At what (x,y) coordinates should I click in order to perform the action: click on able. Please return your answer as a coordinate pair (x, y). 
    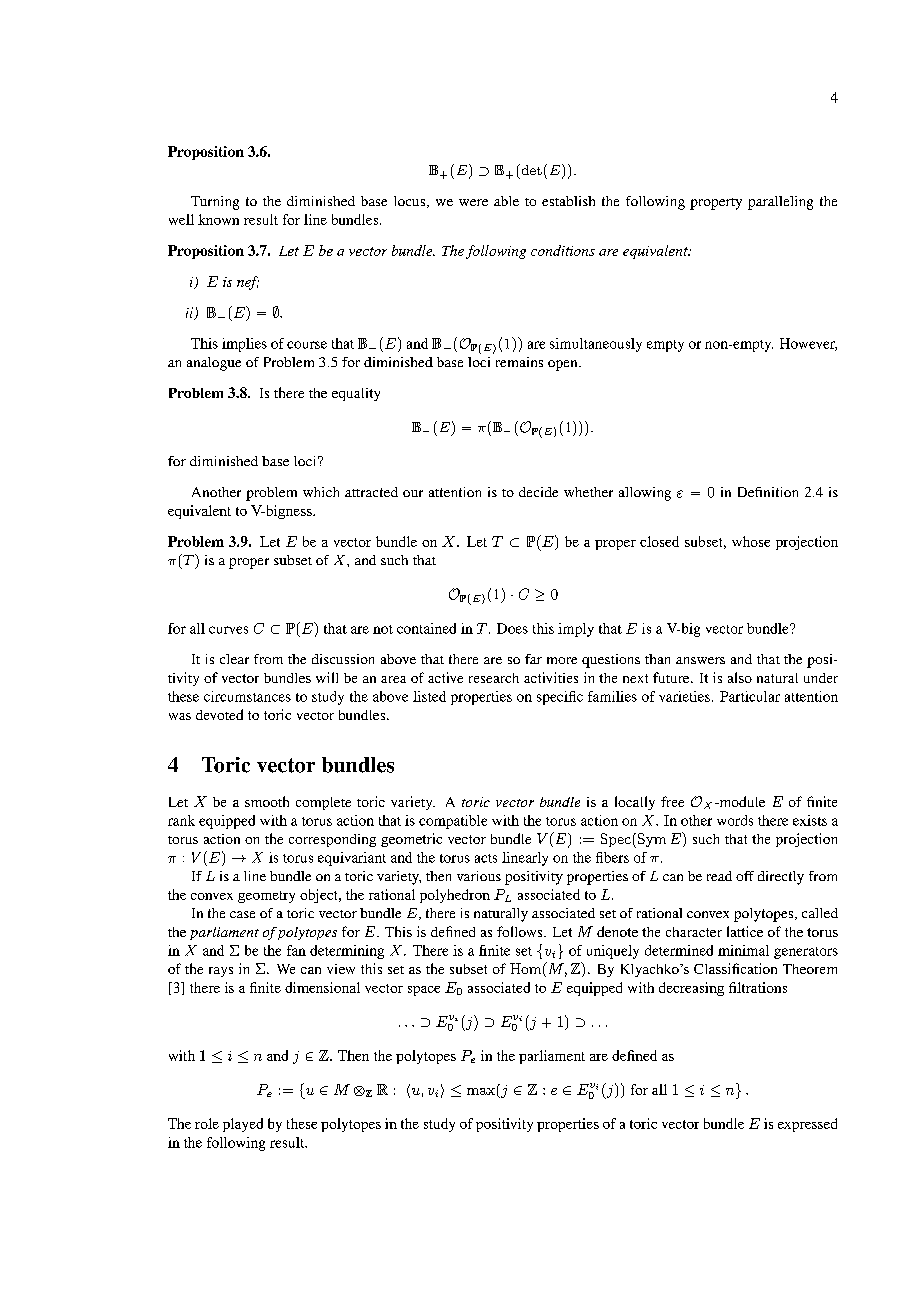
    Looking at the image, I should click on (506, 201).
